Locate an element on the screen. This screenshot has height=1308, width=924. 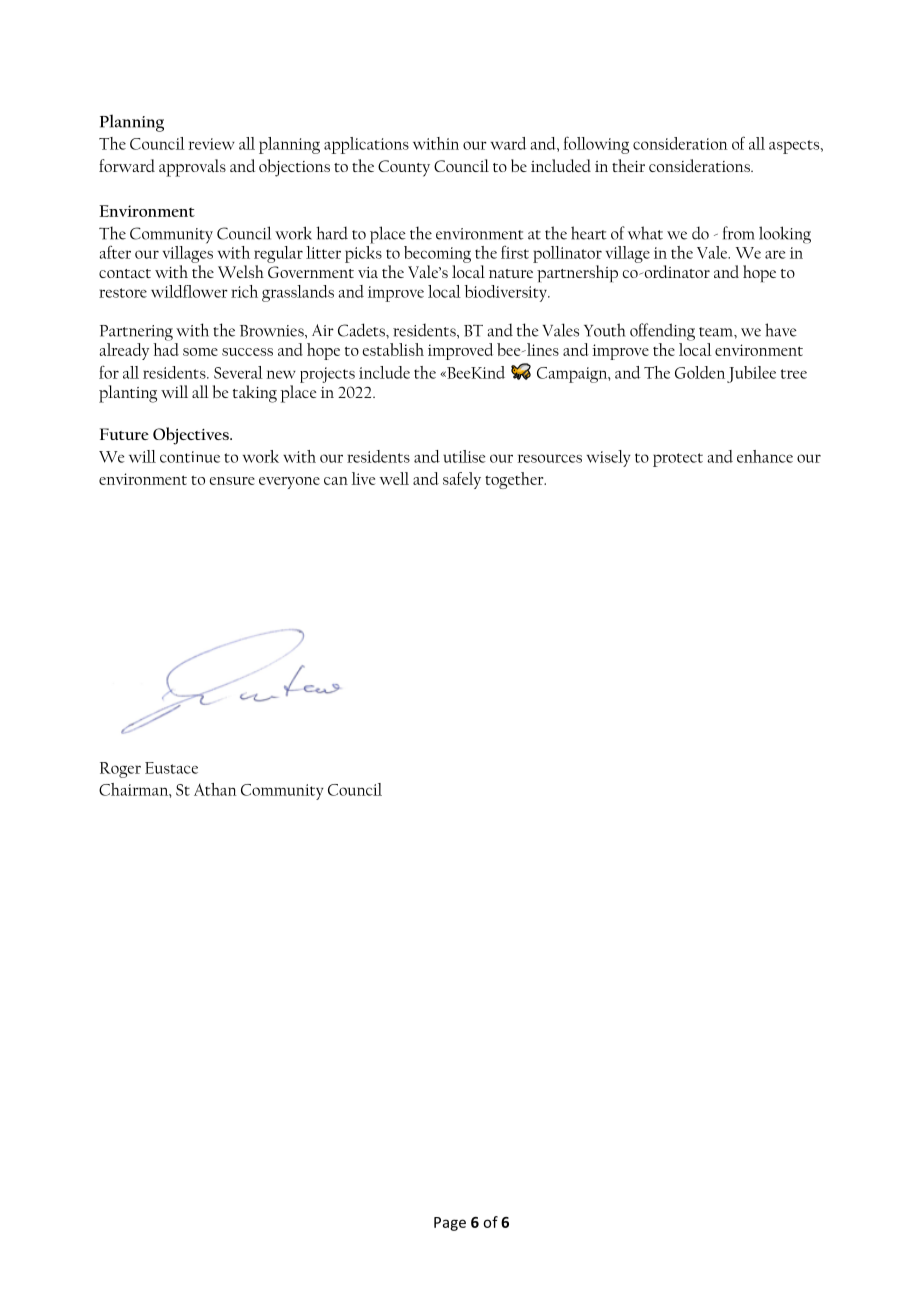
safely is located at coordinates (462, 480).
